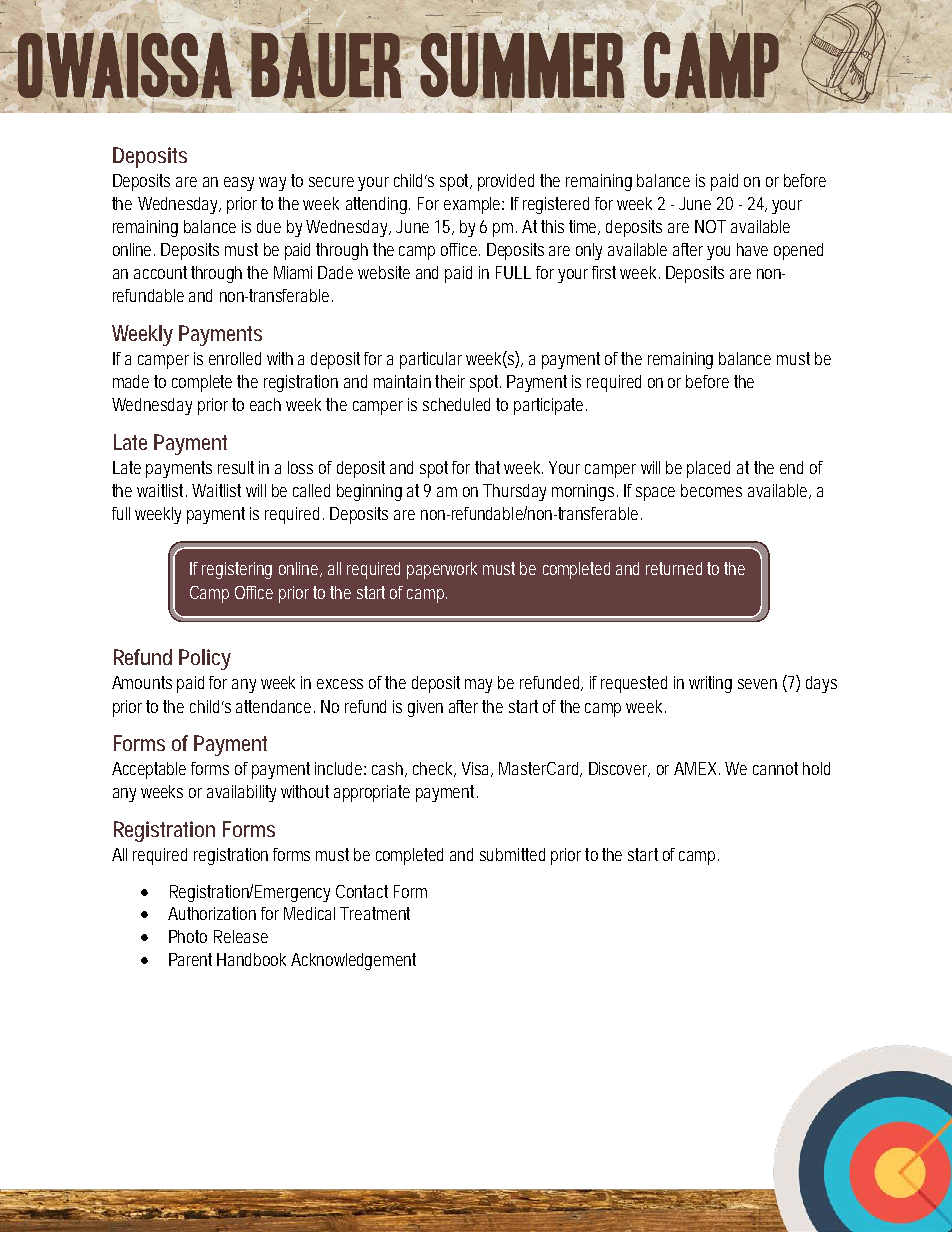 This document has width=952, height=1233. I want to click on Treatment, so click(375, 913).
